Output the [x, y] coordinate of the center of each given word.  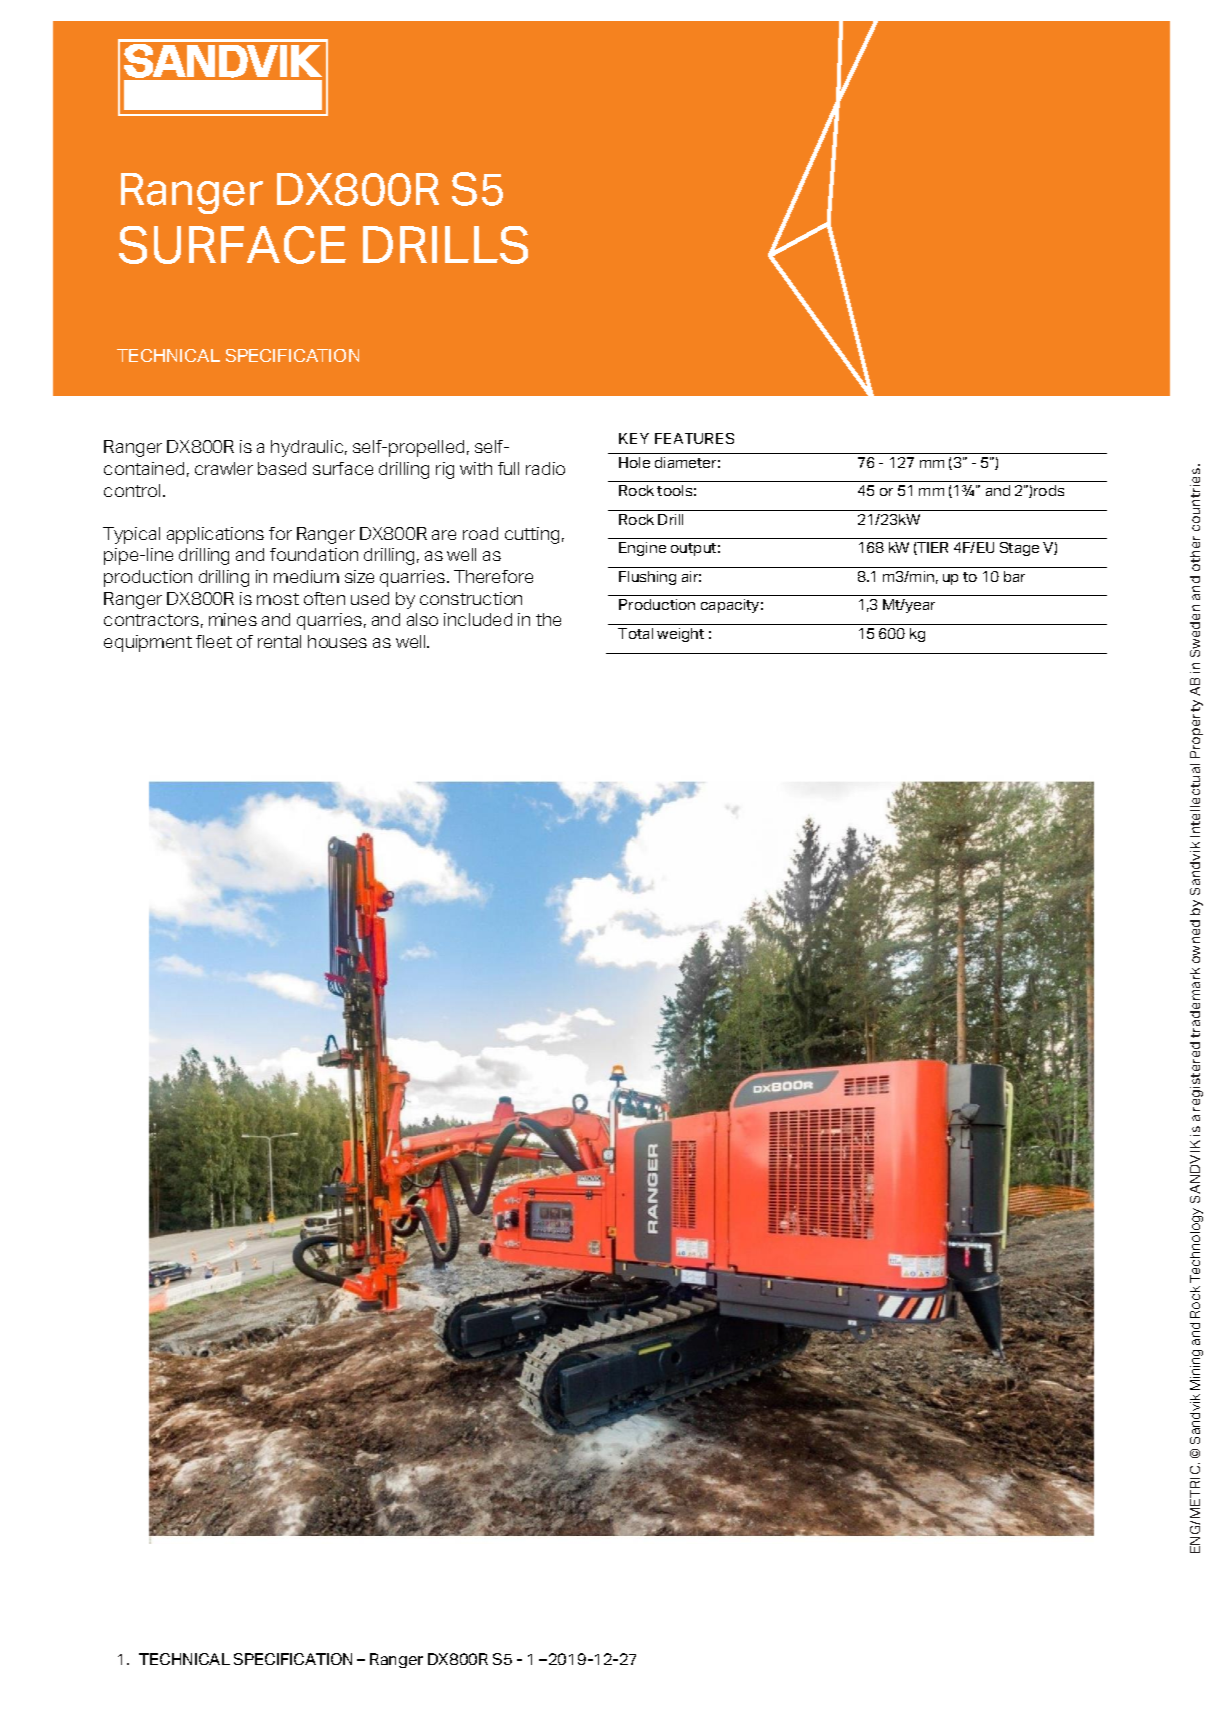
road [480, 533]
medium [306, 576]
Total [635, 633]
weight [680, 635]
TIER [932, 548]
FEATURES [694, 438]
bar [1014, 576]
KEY [634, 438]
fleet [214, 641]
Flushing [647, 578]
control [132, 490]
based [282, 468]
